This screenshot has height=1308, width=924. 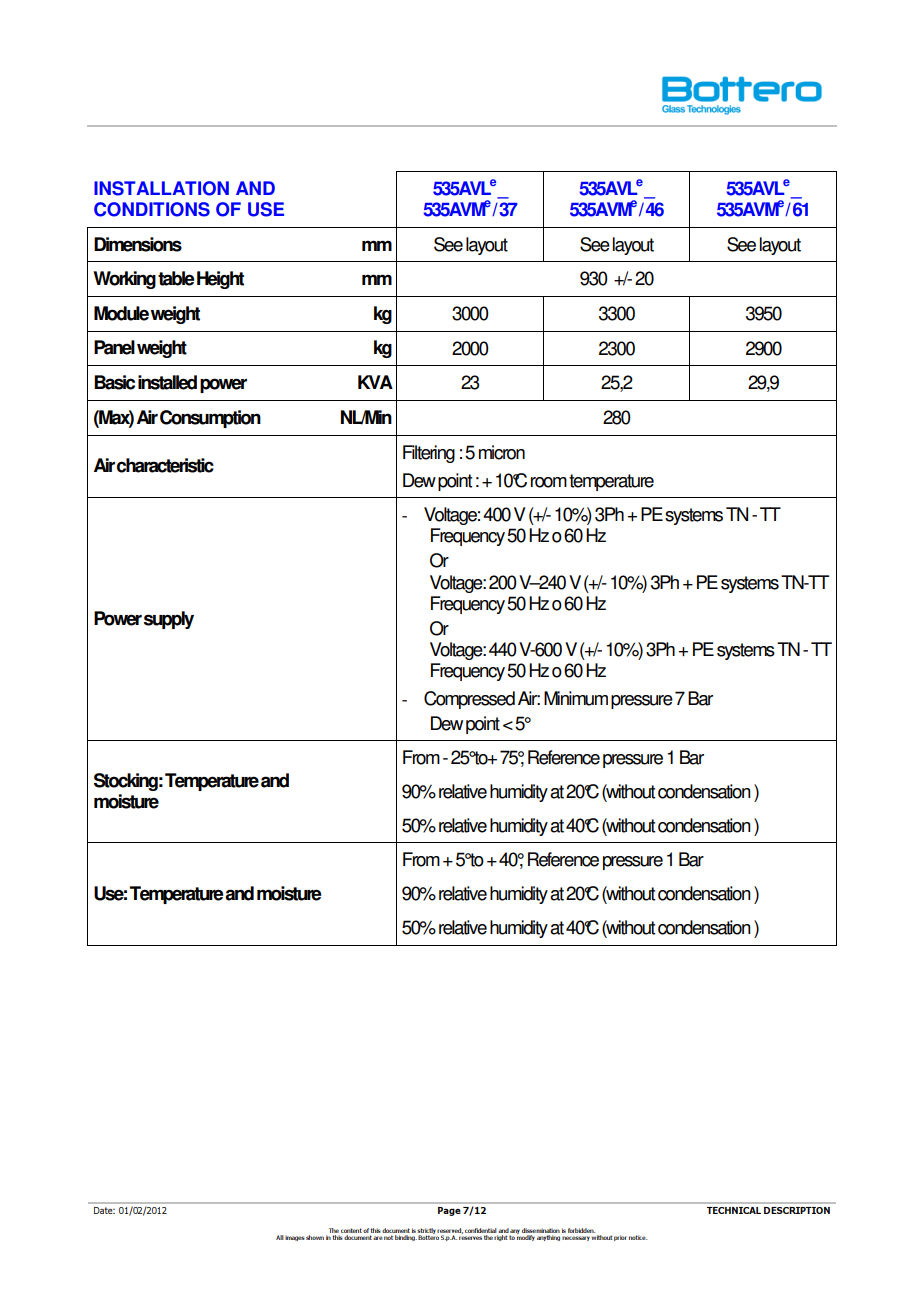 What do you see at coordinates (502, 452) in the screenshot?
I see `micron` at bounding box center [502, 452].
